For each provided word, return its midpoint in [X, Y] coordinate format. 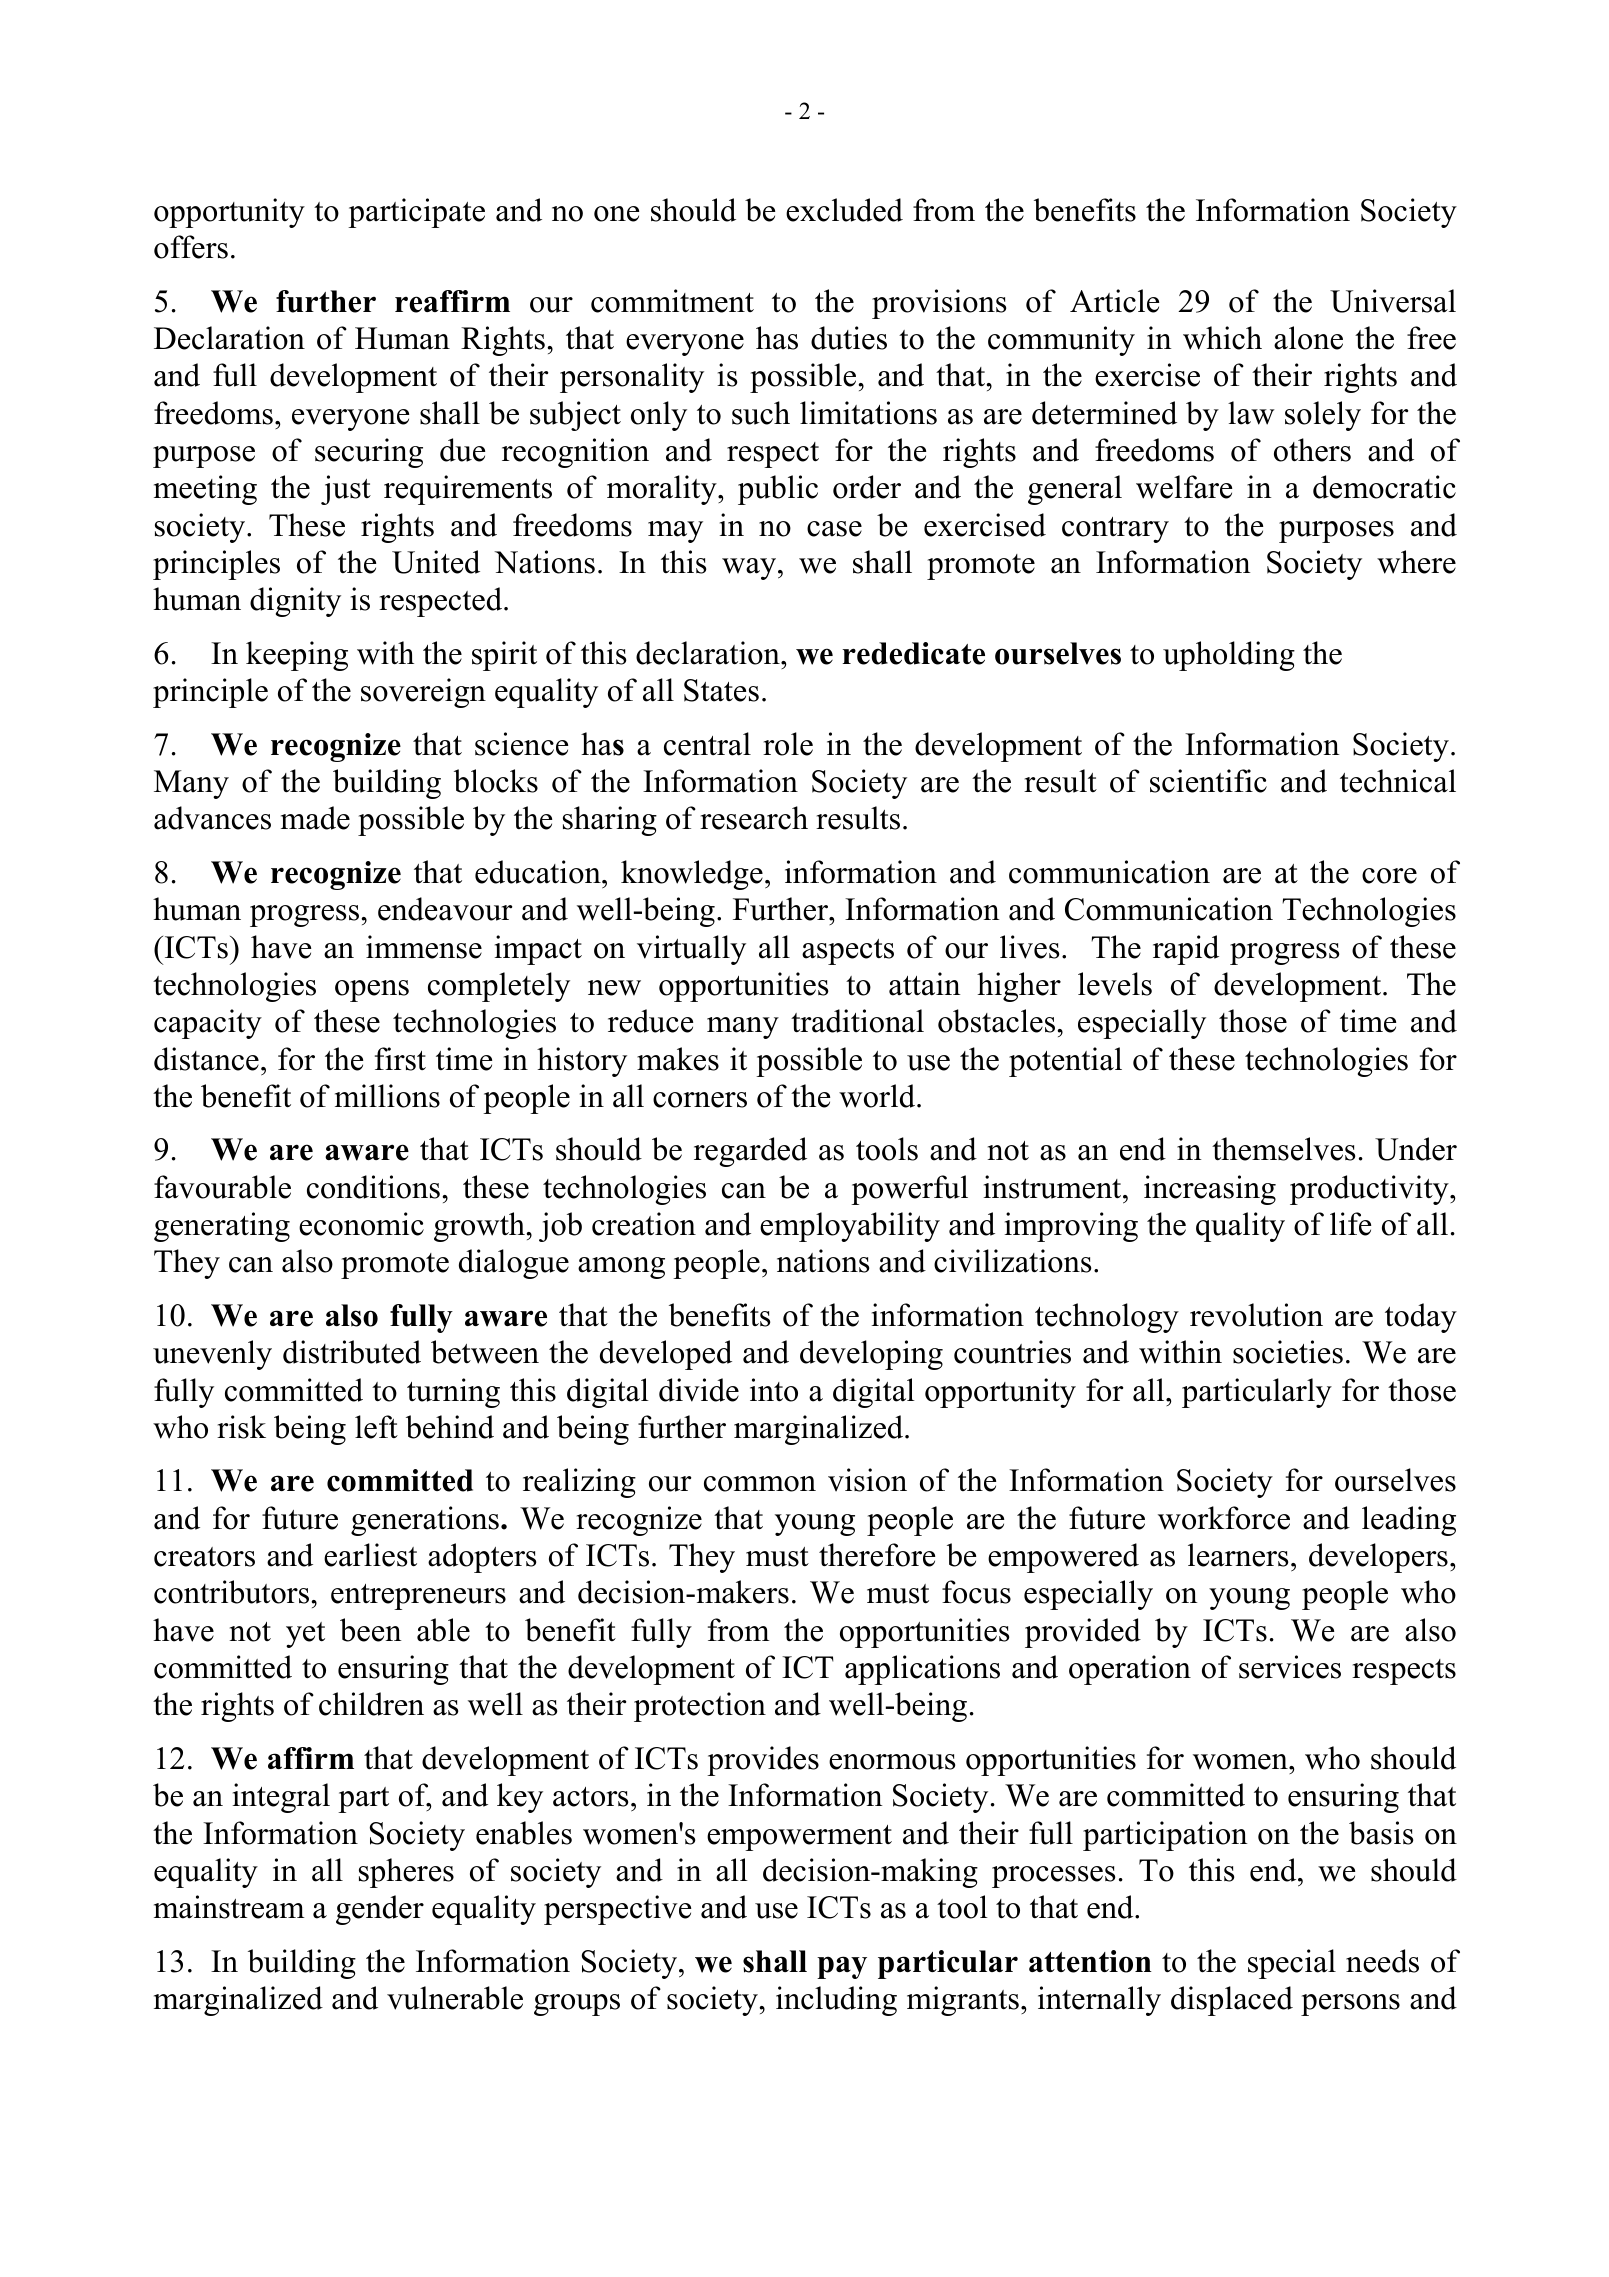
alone [1308, 338]
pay [842, 1967]
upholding [1229, 656]
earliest [370, 1555]
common [760, 1484]
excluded [844, 210]
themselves [1283, 1149]
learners [1238, 1555]
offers [191, 247]
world [878, 1096]
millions [387, 1096]
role [788, 744]
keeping [297, 656]
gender [380, 1910]
